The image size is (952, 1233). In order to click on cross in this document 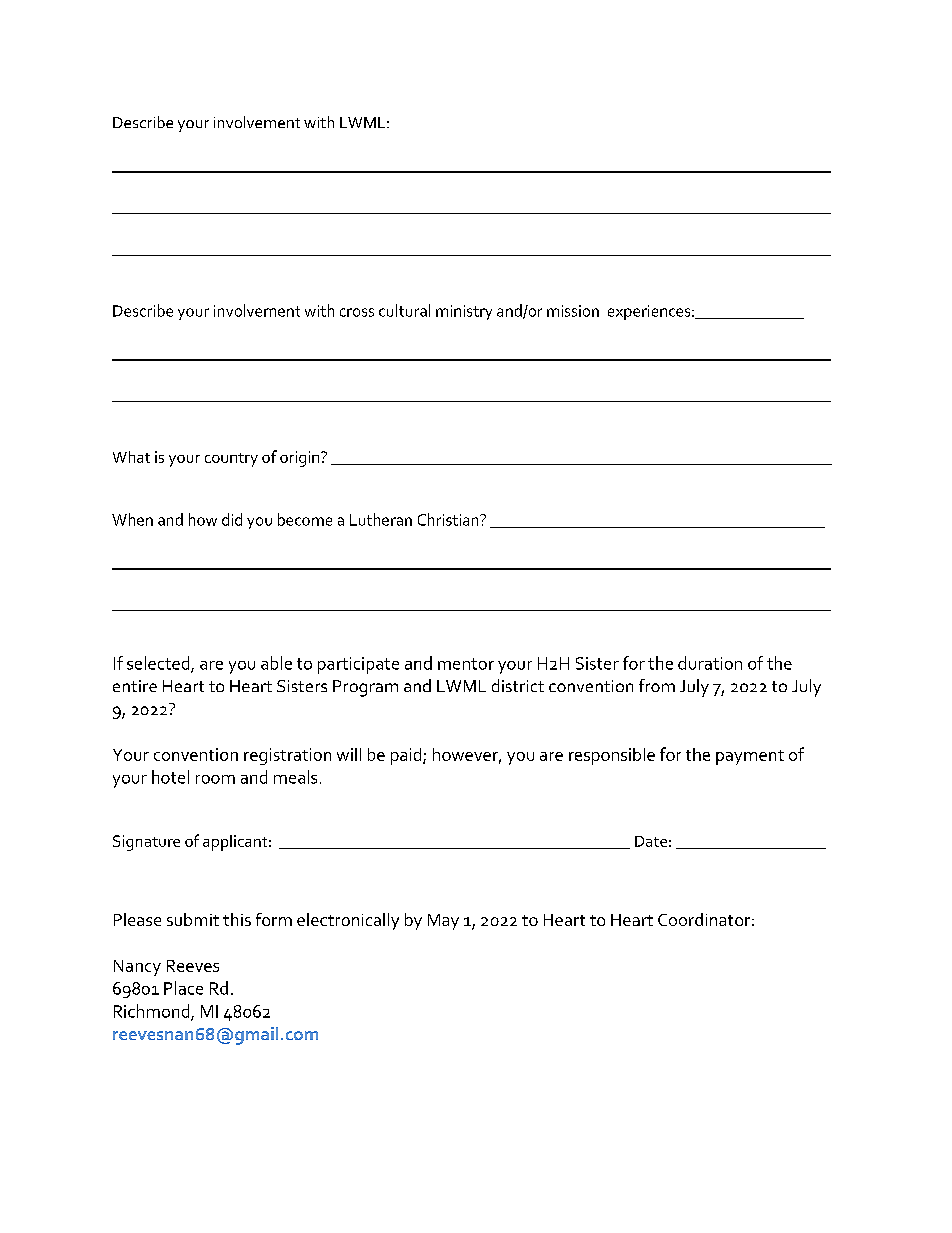, I will do `click(357, 312)`.
